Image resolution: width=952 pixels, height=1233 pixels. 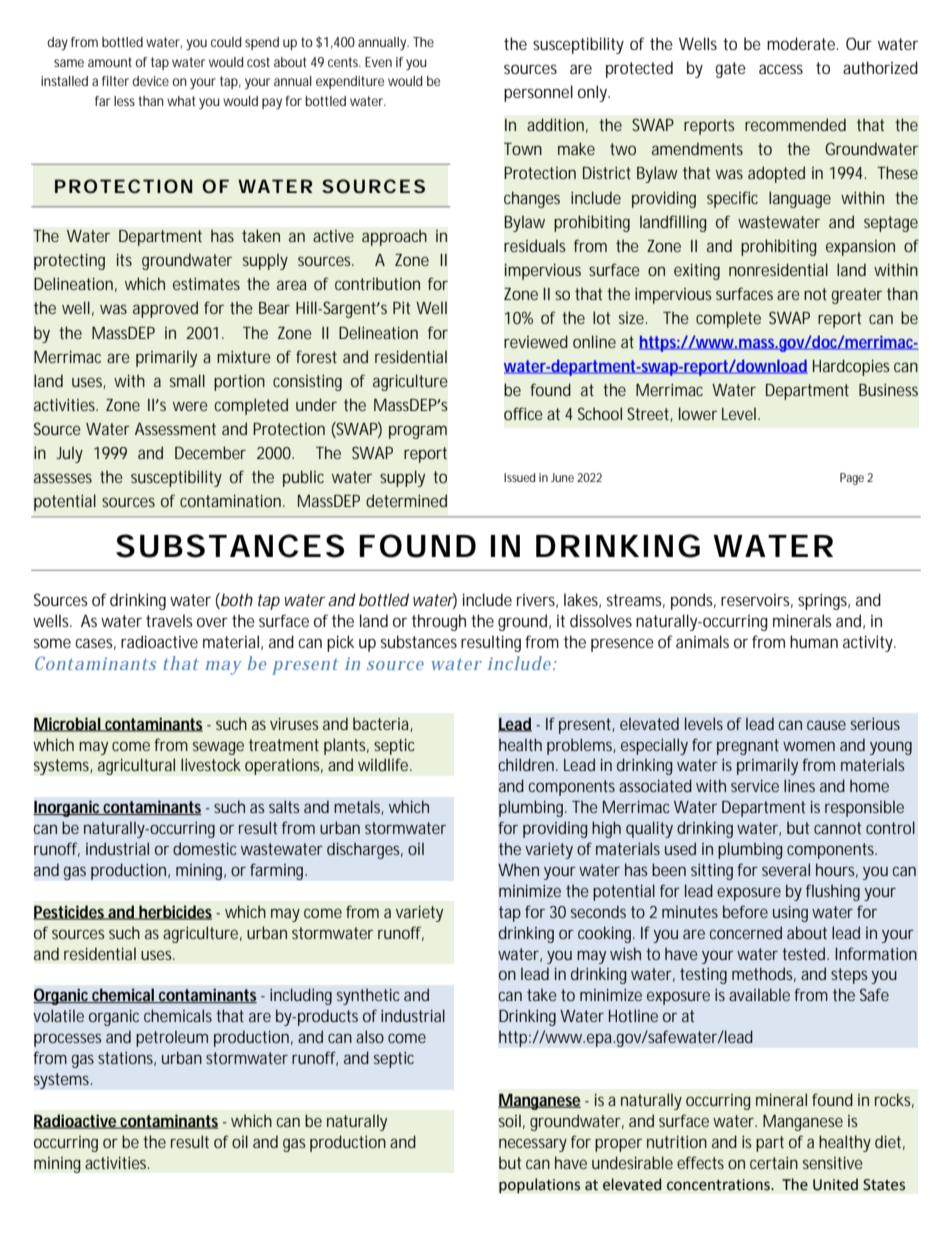 I want to click on program, so click(x=418, y=432).
